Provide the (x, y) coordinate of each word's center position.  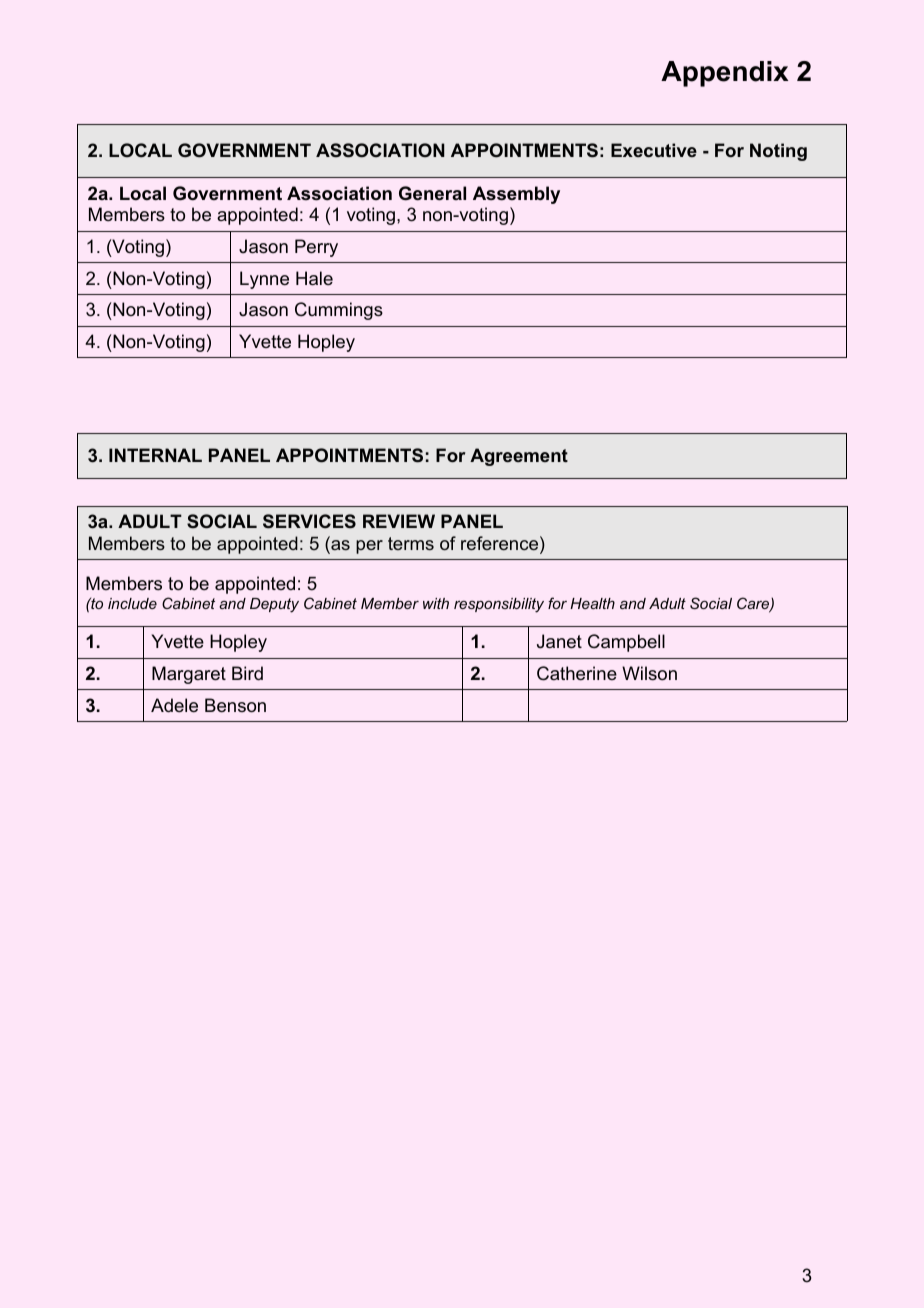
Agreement (519, 457)
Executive (654, 150)
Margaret (189, 675)
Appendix (725, 74)
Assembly (516, 195)
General (432, 193)
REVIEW (399, 521)
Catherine (577, 673)
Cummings (339, 311)
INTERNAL (155, 455)
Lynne (264, 280)
